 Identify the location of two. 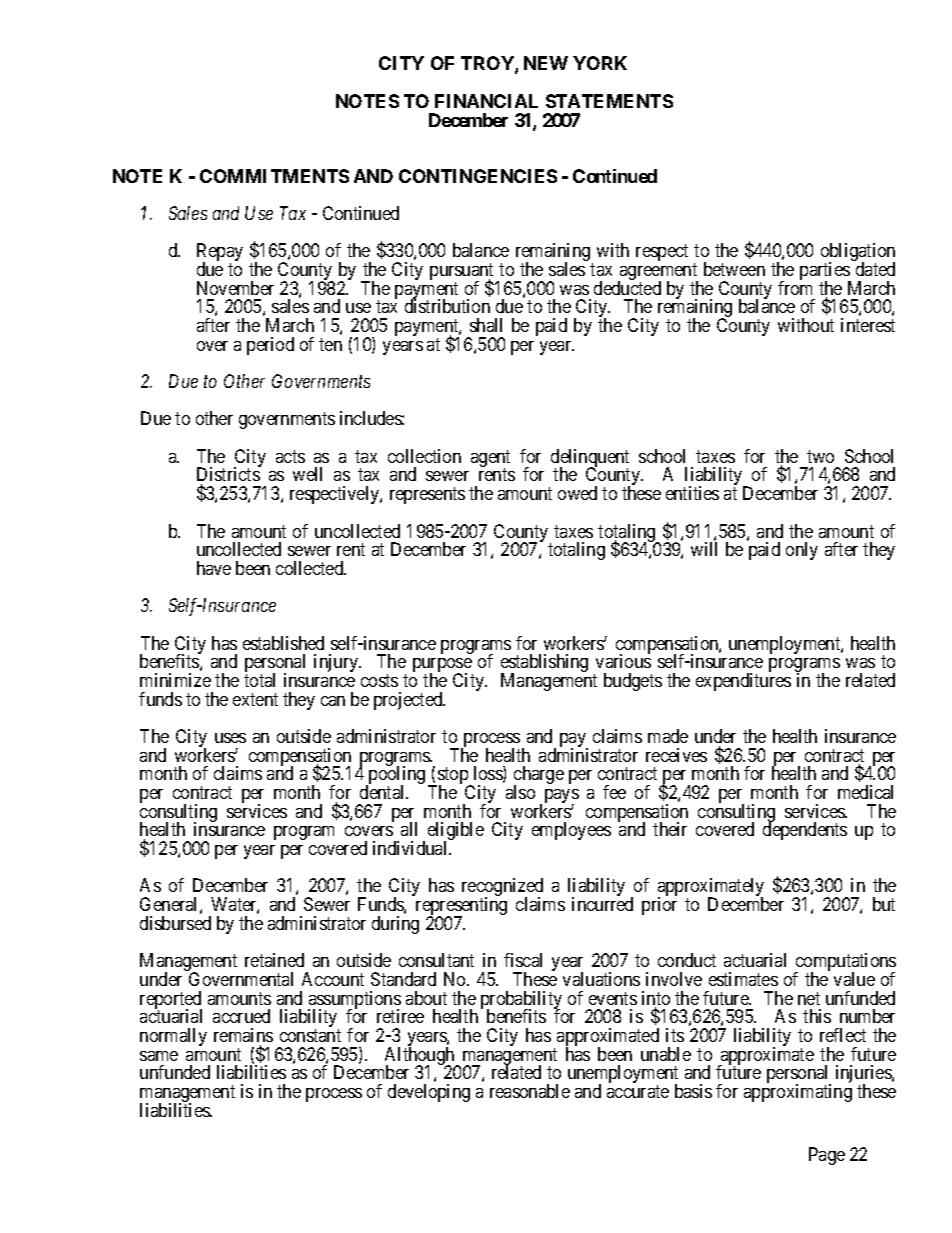
(820, 456).
